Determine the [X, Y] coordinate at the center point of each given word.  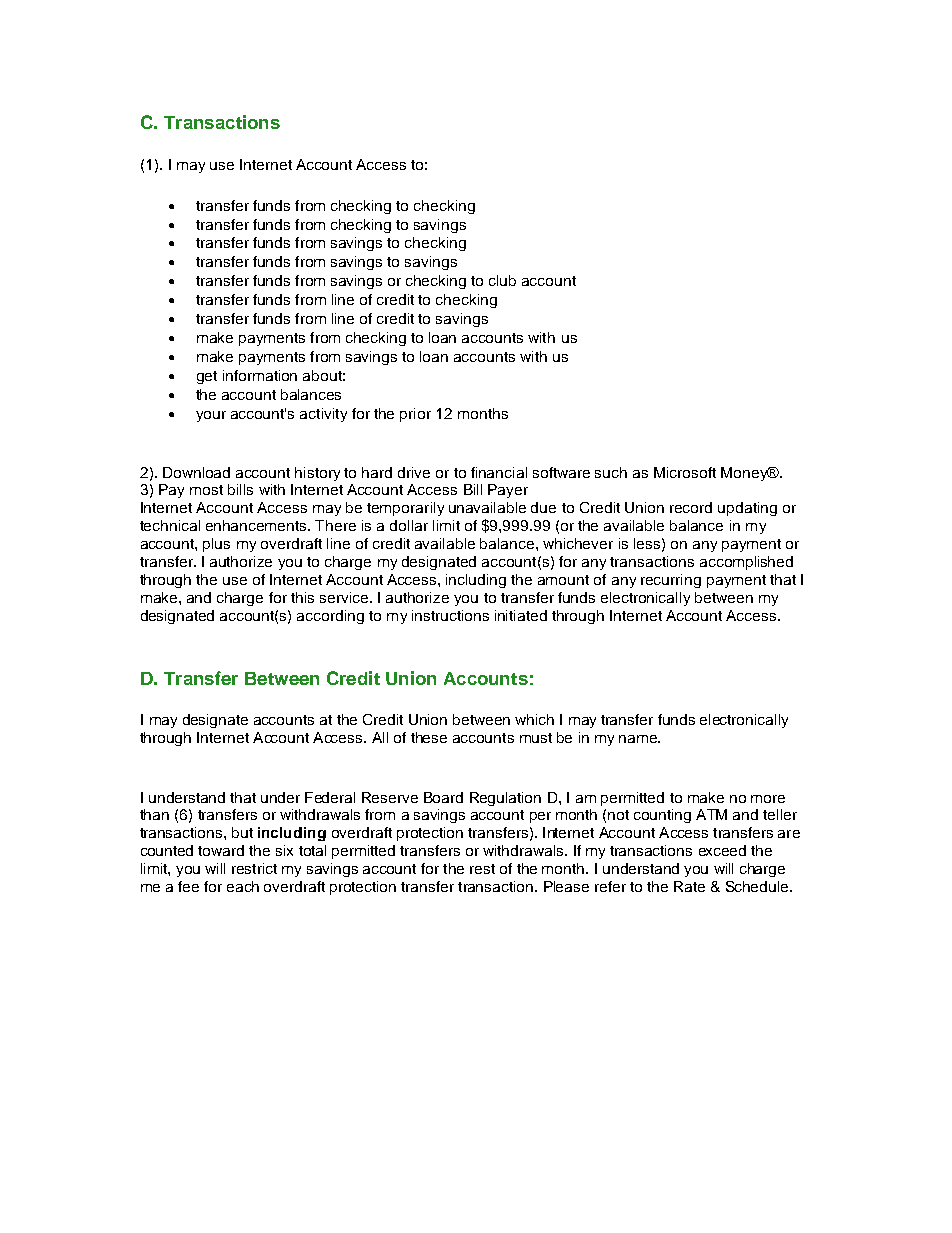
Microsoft [685, 472]
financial [499, 472]
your [211, 416]
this [302, 597]
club [502, 280]
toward [221, 850]
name [639, 739]
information [260, 375]
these [429, 737]
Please [566, 886]
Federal [330, 797]
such [611, 472]
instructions [450, 615]
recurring [671, 581]
